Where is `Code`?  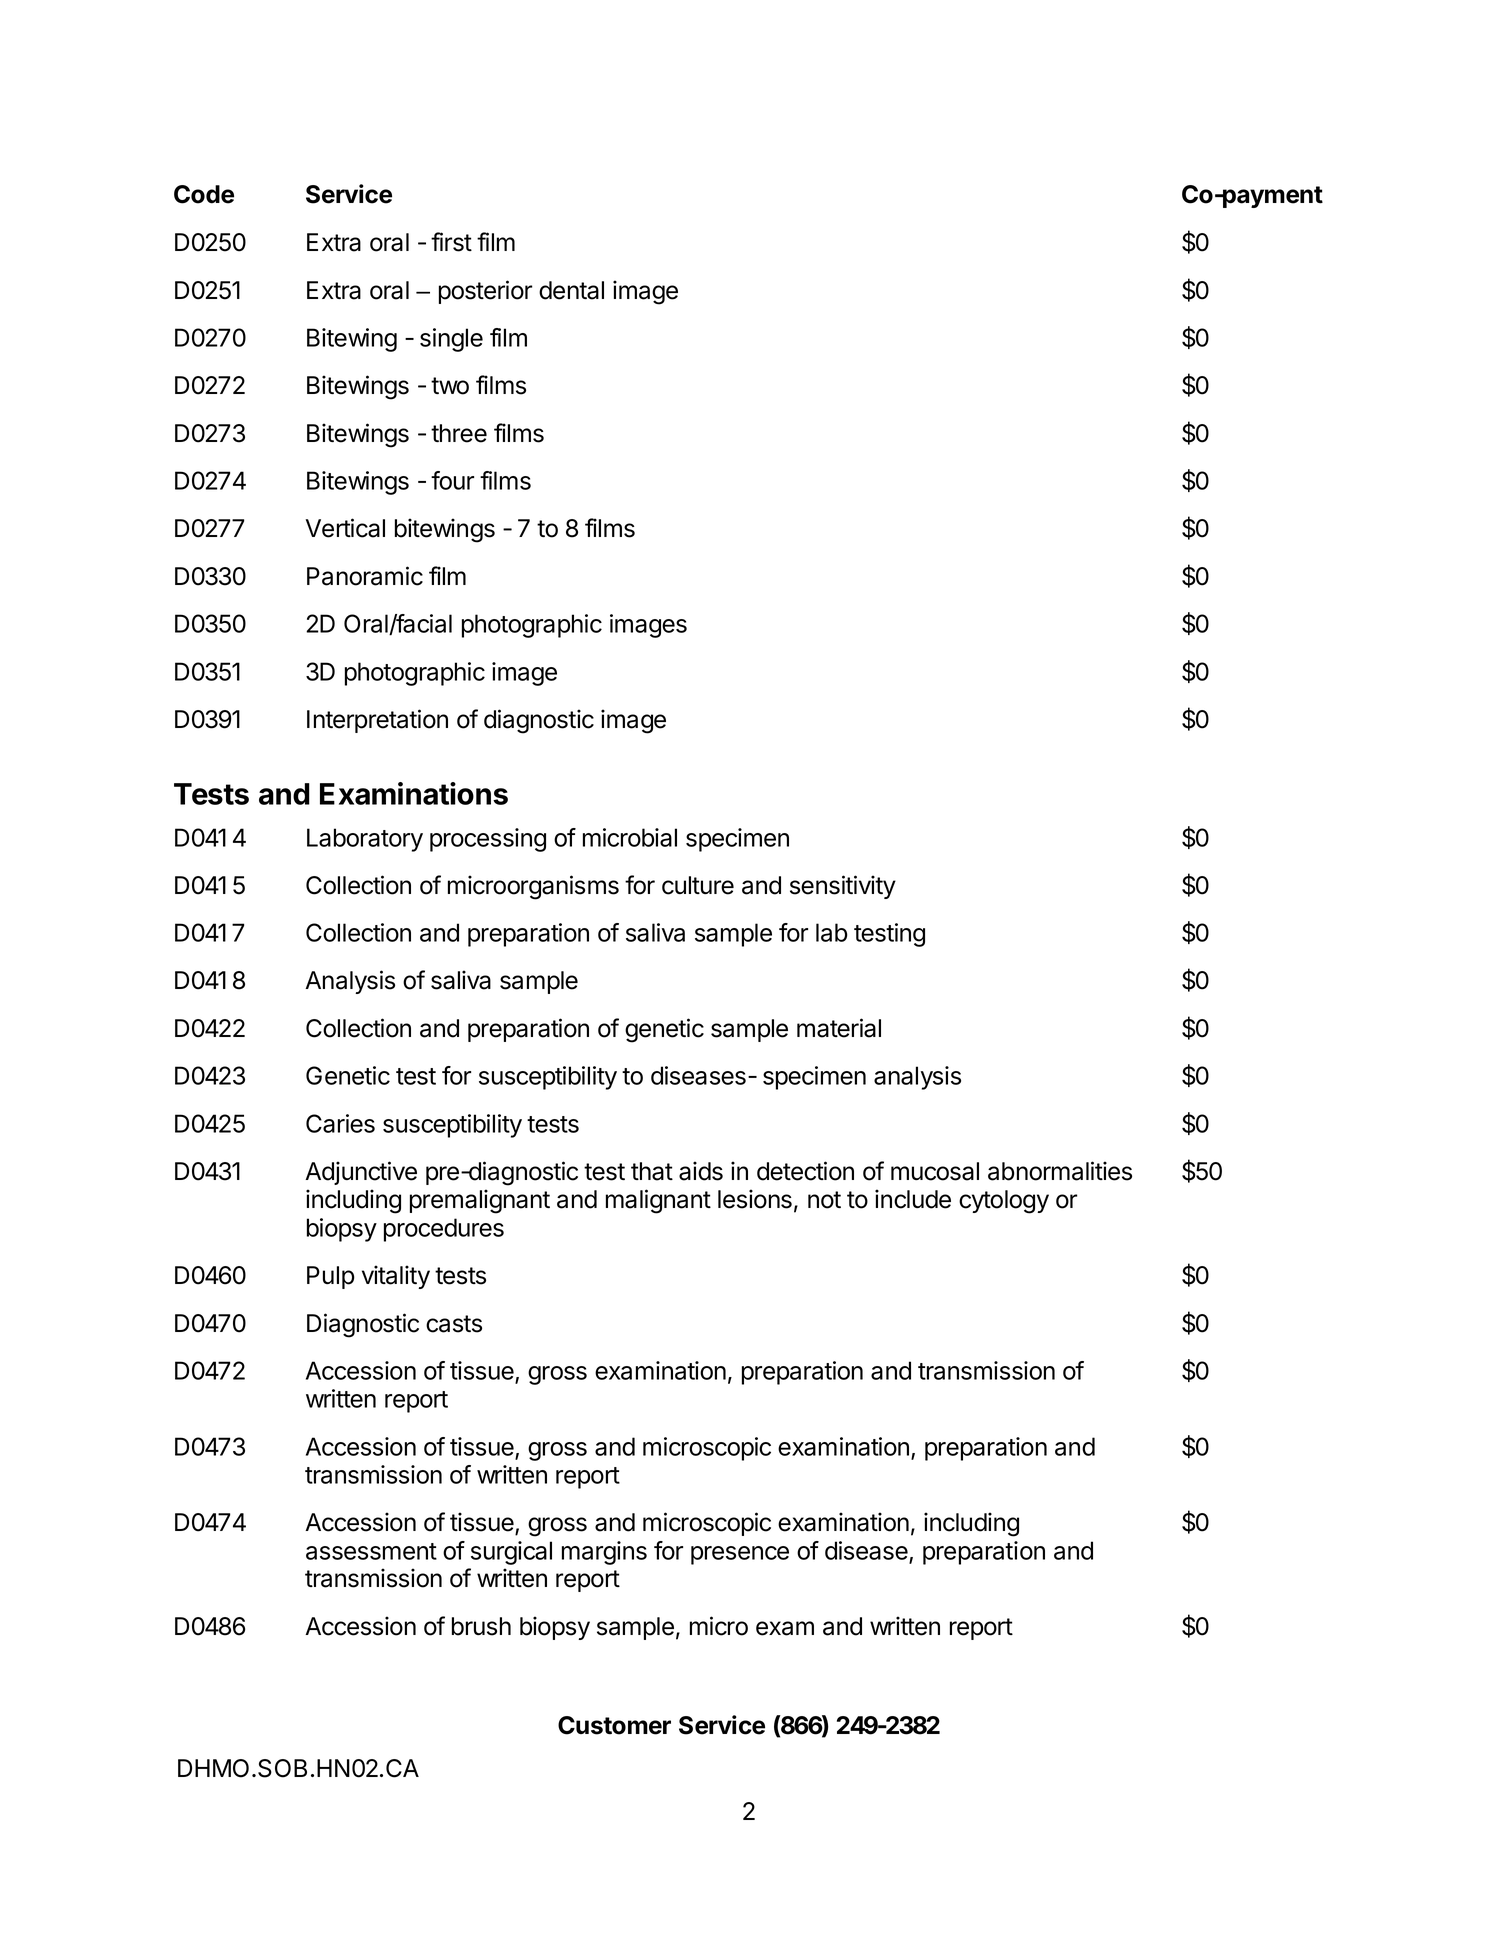
Code is located at coordinates (204, 194).
